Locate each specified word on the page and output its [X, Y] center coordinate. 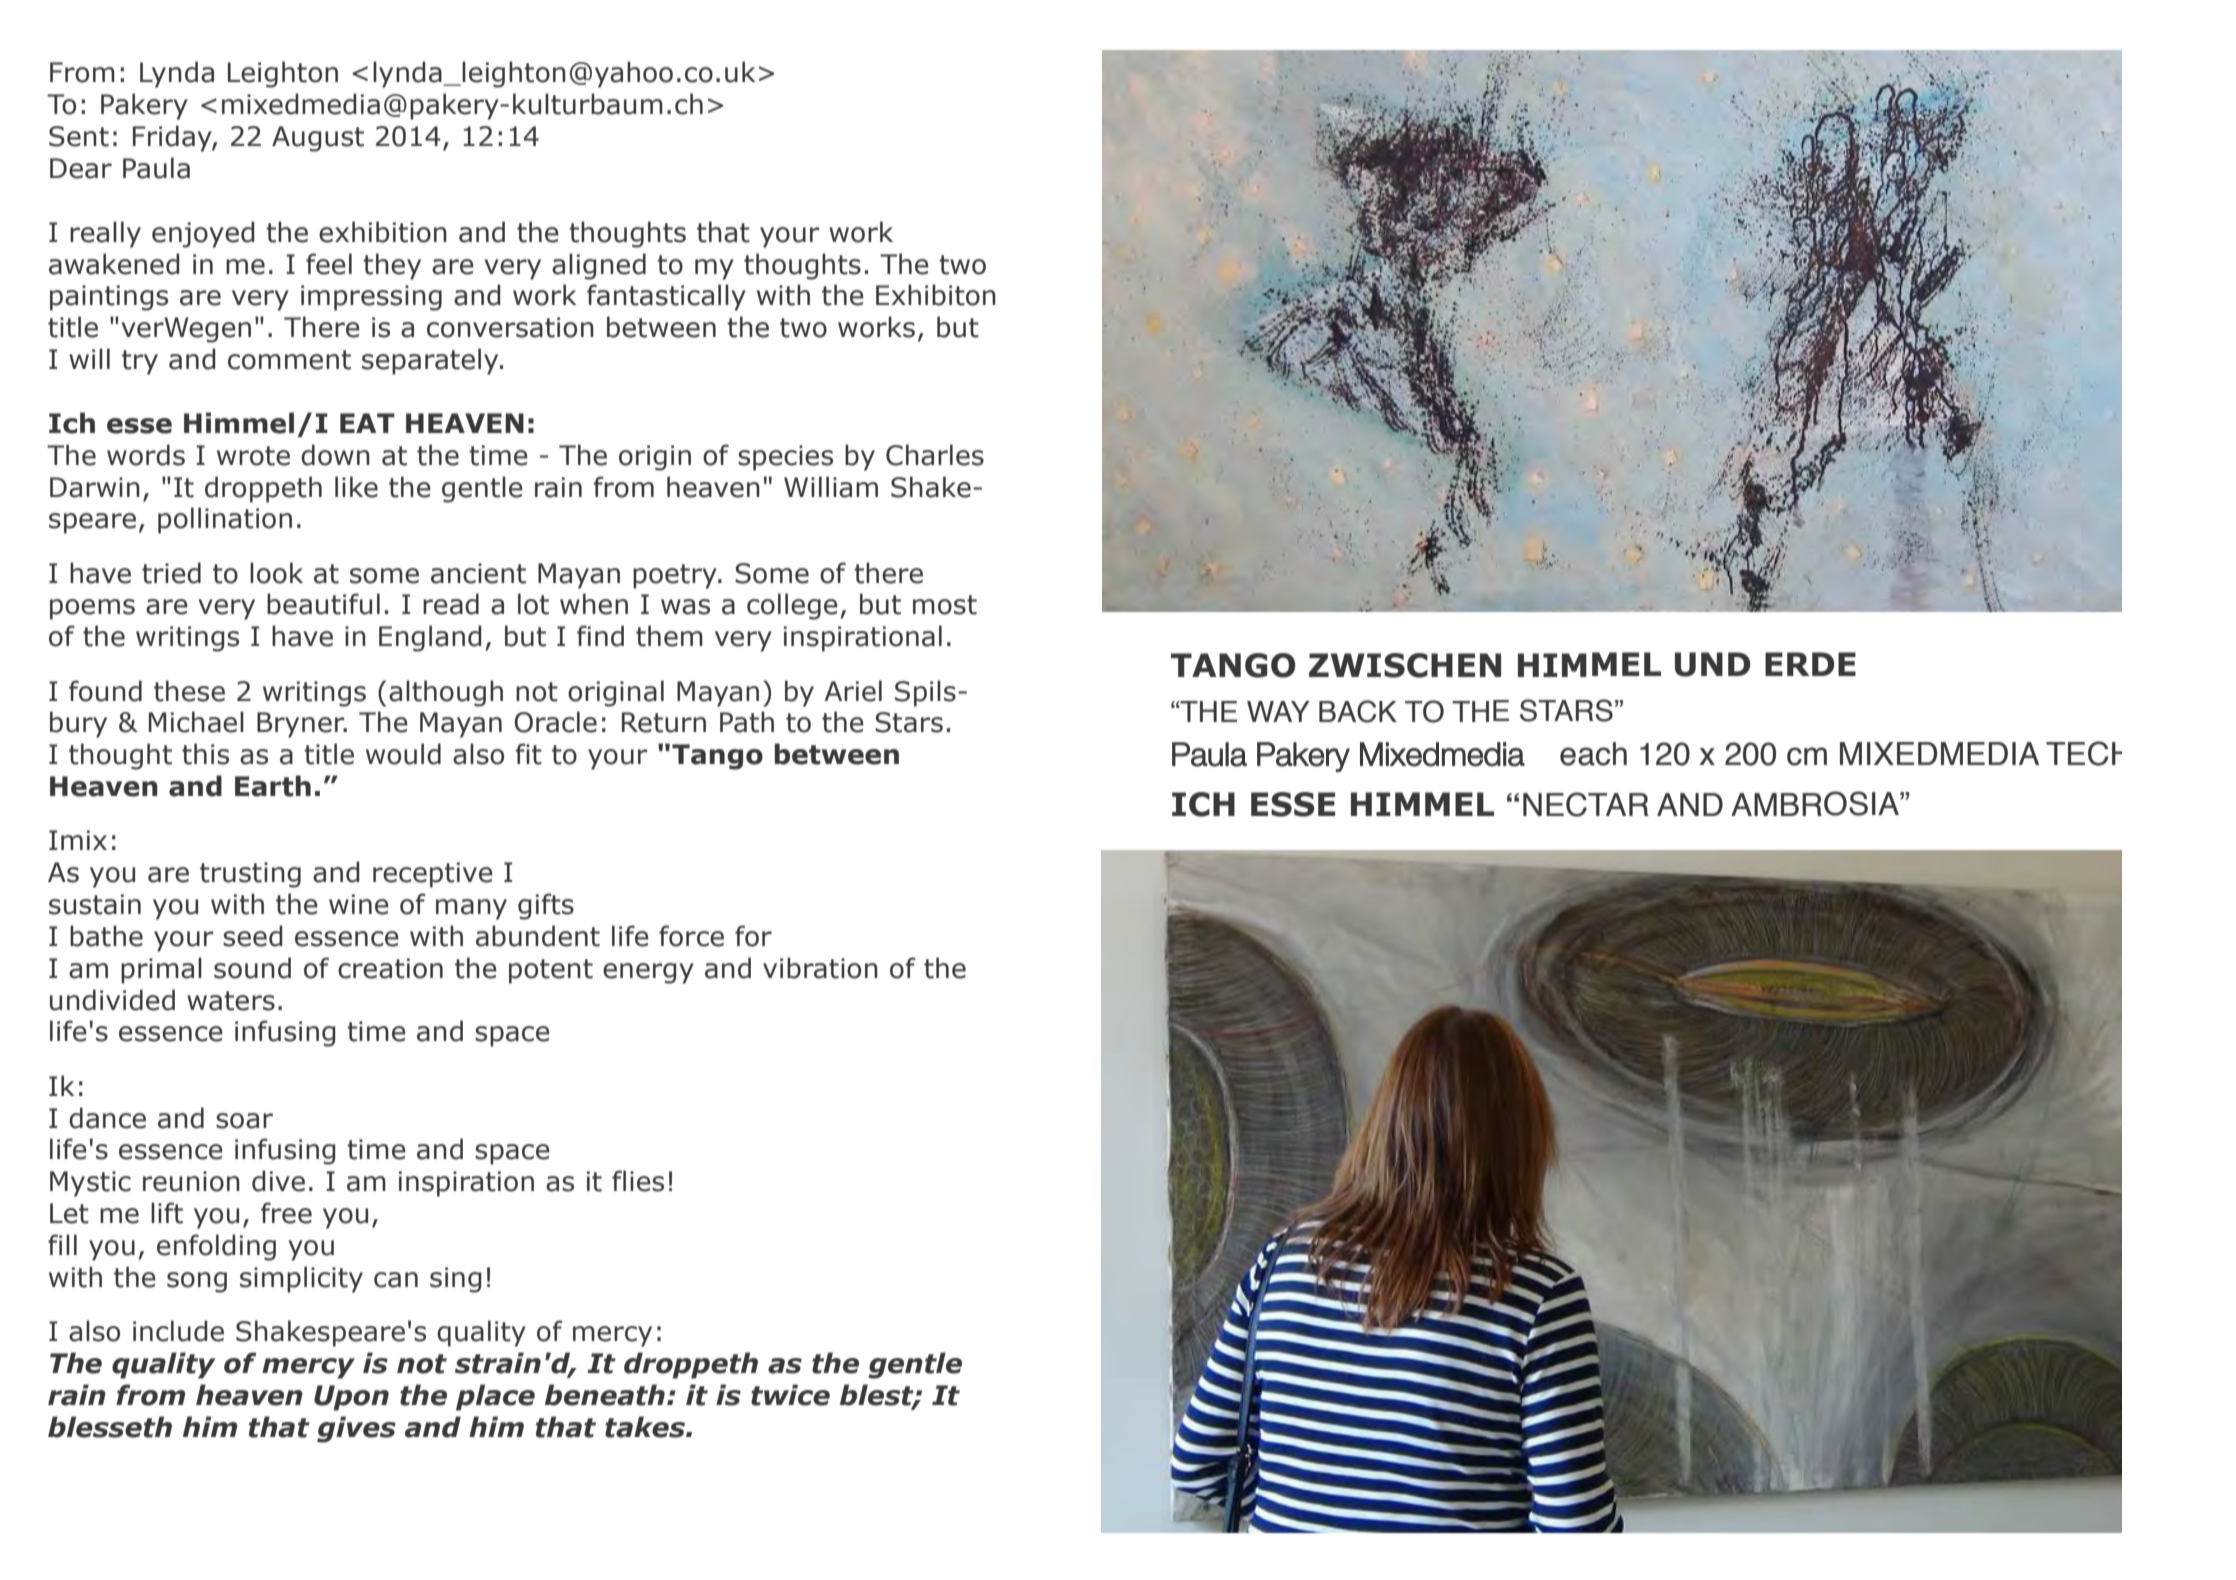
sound [252, 968]
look [276, 573]
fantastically [666, 297]
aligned [599, 266]
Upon [351, 1398]
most [945, 605]
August [318, 139]
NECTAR [1586, 804]
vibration [820, 968]
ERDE [1810, 664]
